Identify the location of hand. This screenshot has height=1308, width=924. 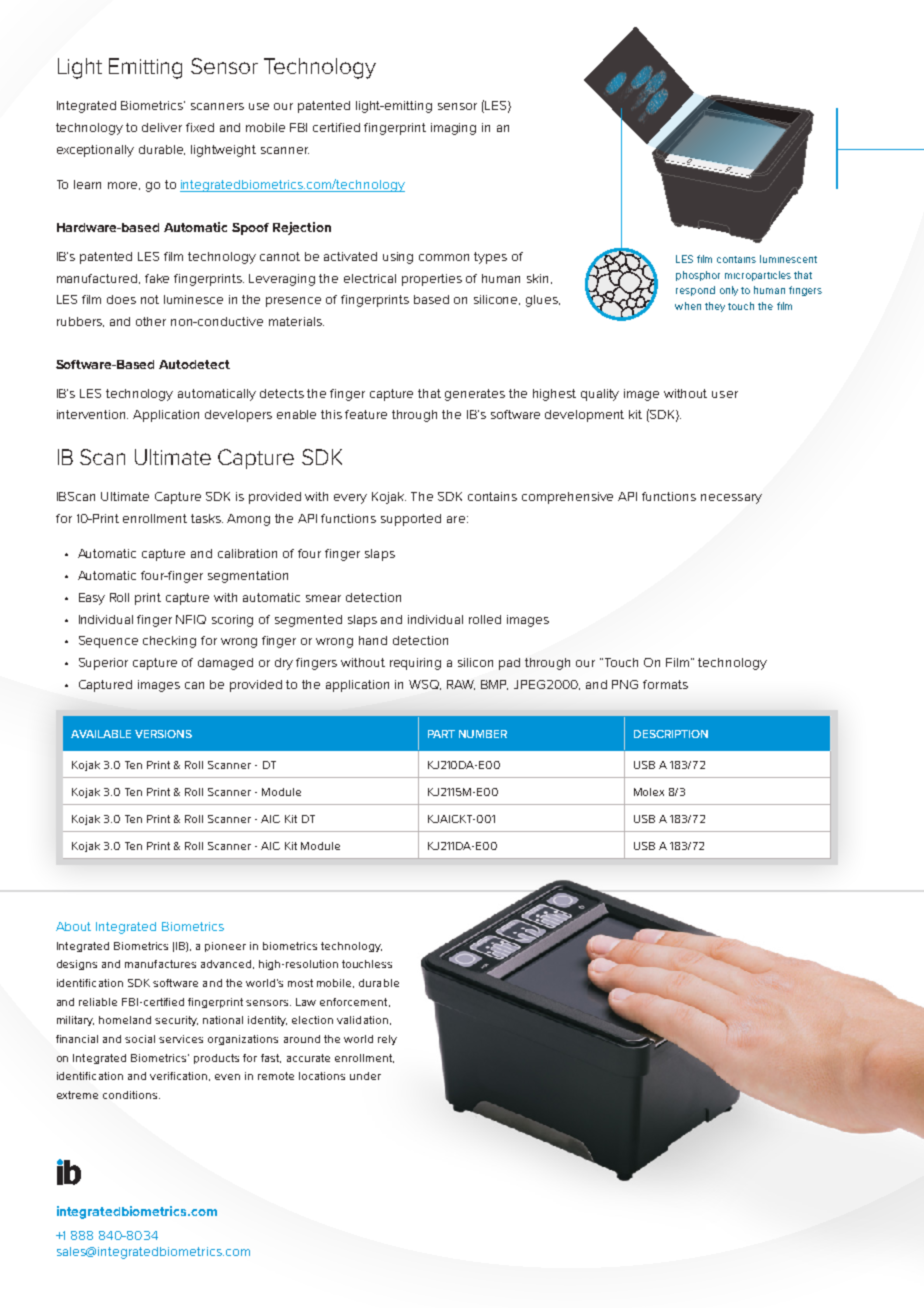
(373, 640).
